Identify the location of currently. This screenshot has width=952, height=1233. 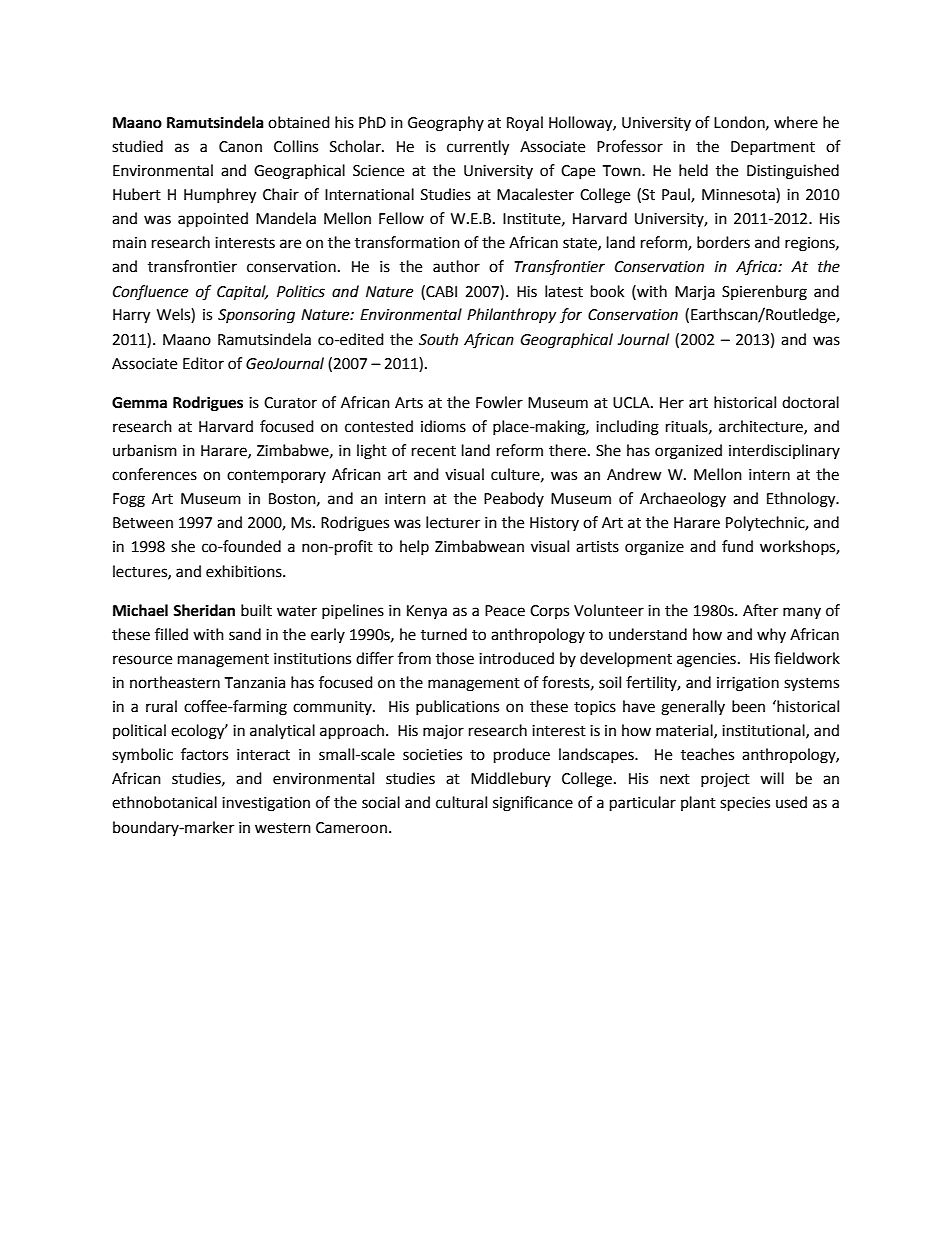
(478, 148).
